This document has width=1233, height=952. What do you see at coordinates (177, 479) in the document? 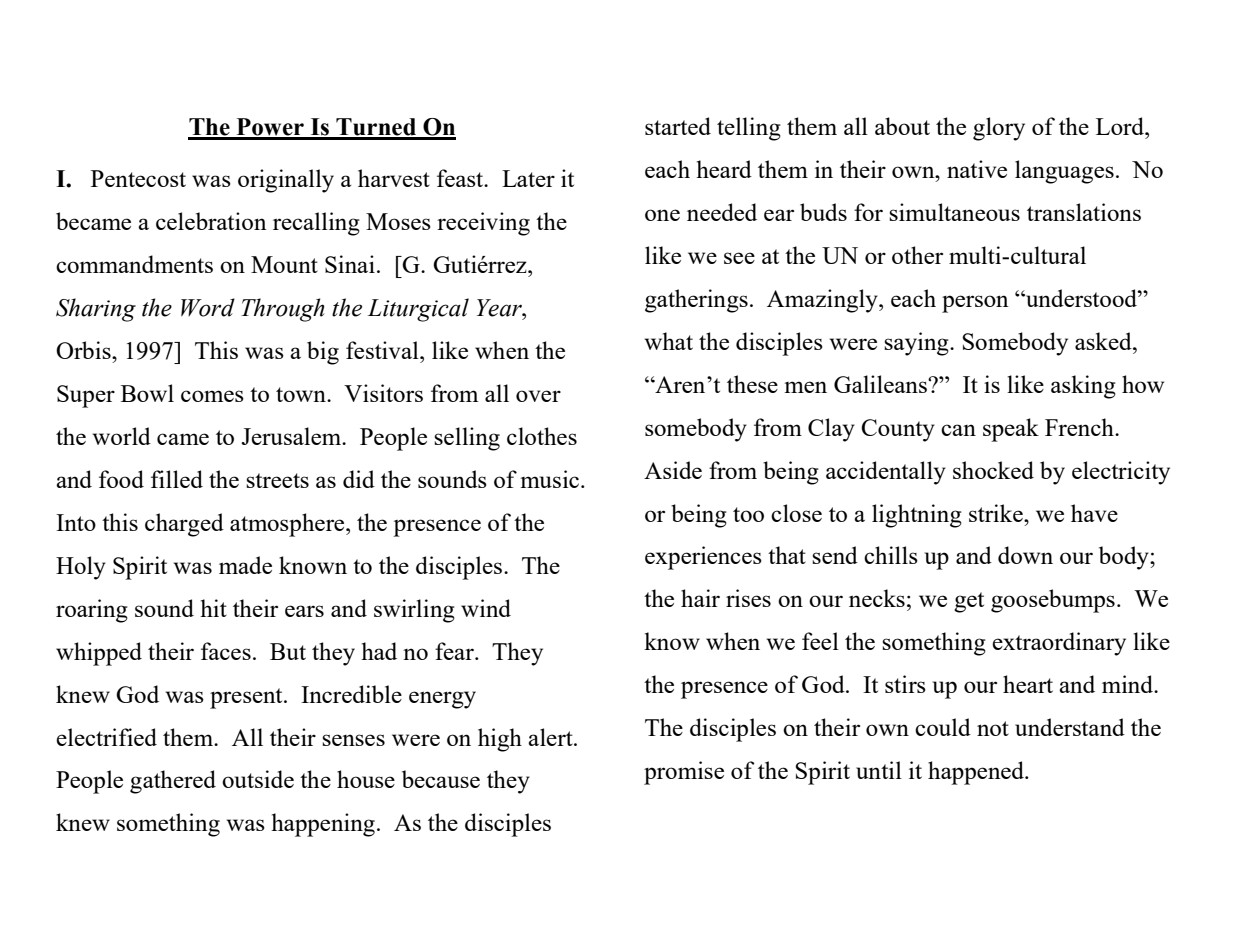
I see `filled` at bounding box center [177, 479].
